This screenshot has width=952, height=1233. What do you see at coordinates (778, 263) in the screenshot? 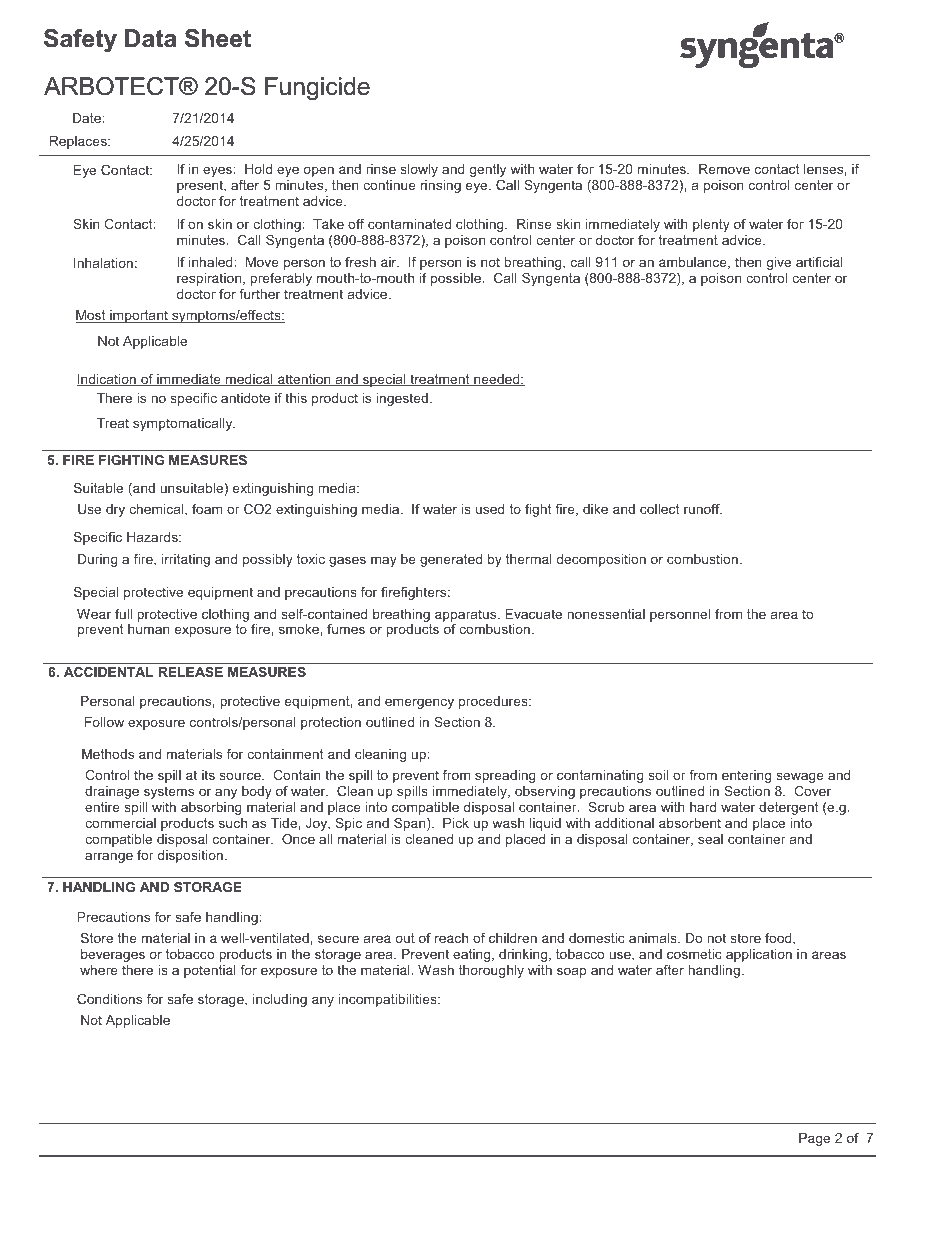
I see `give` at bounding box center [778, 263].
